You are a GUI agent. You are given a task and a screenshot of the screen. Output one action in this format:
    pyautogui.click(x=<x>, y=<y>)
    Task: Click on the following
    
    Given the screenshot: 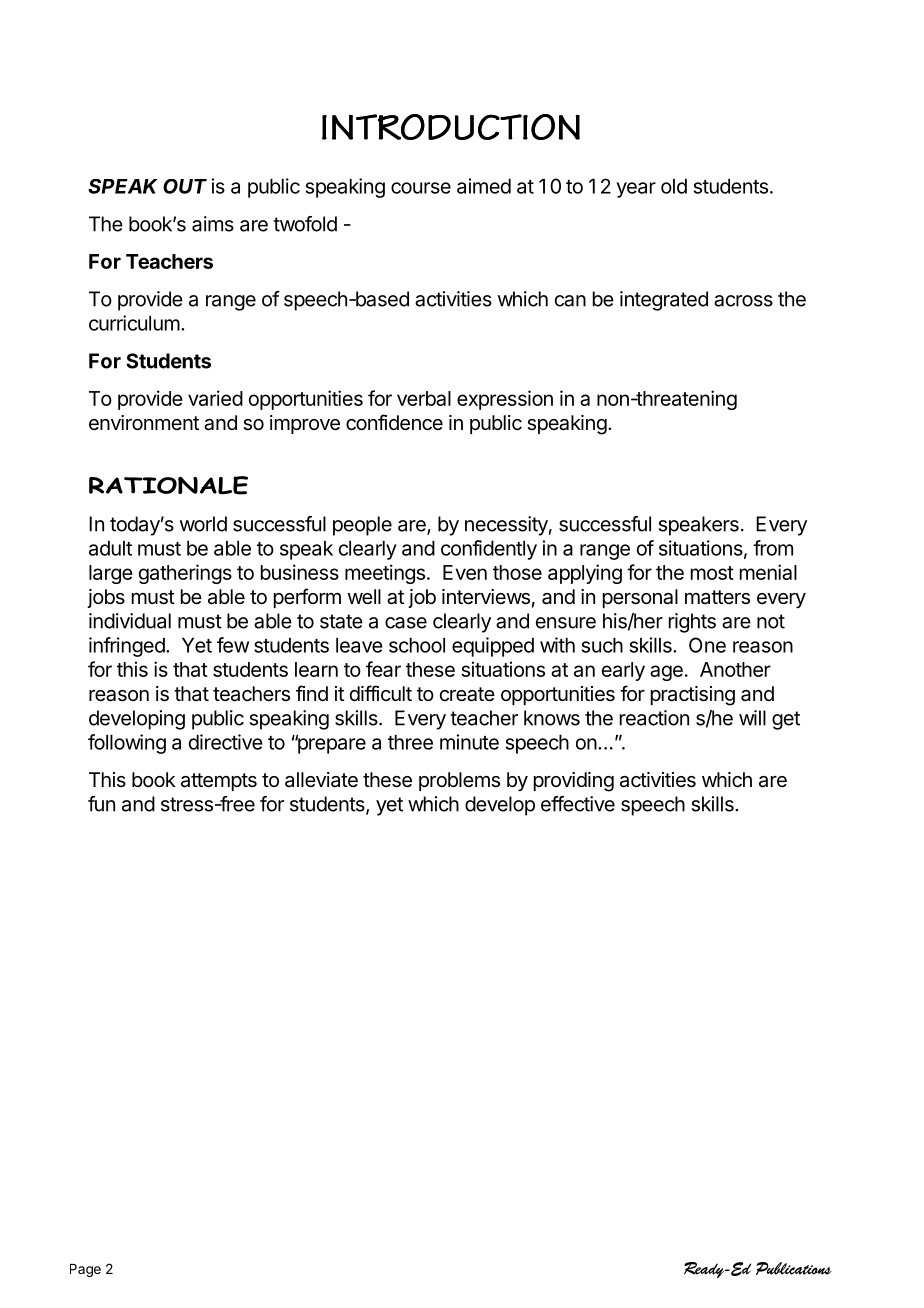 What is the action you would take?
    pyautogui.click(x=127, y=744)
